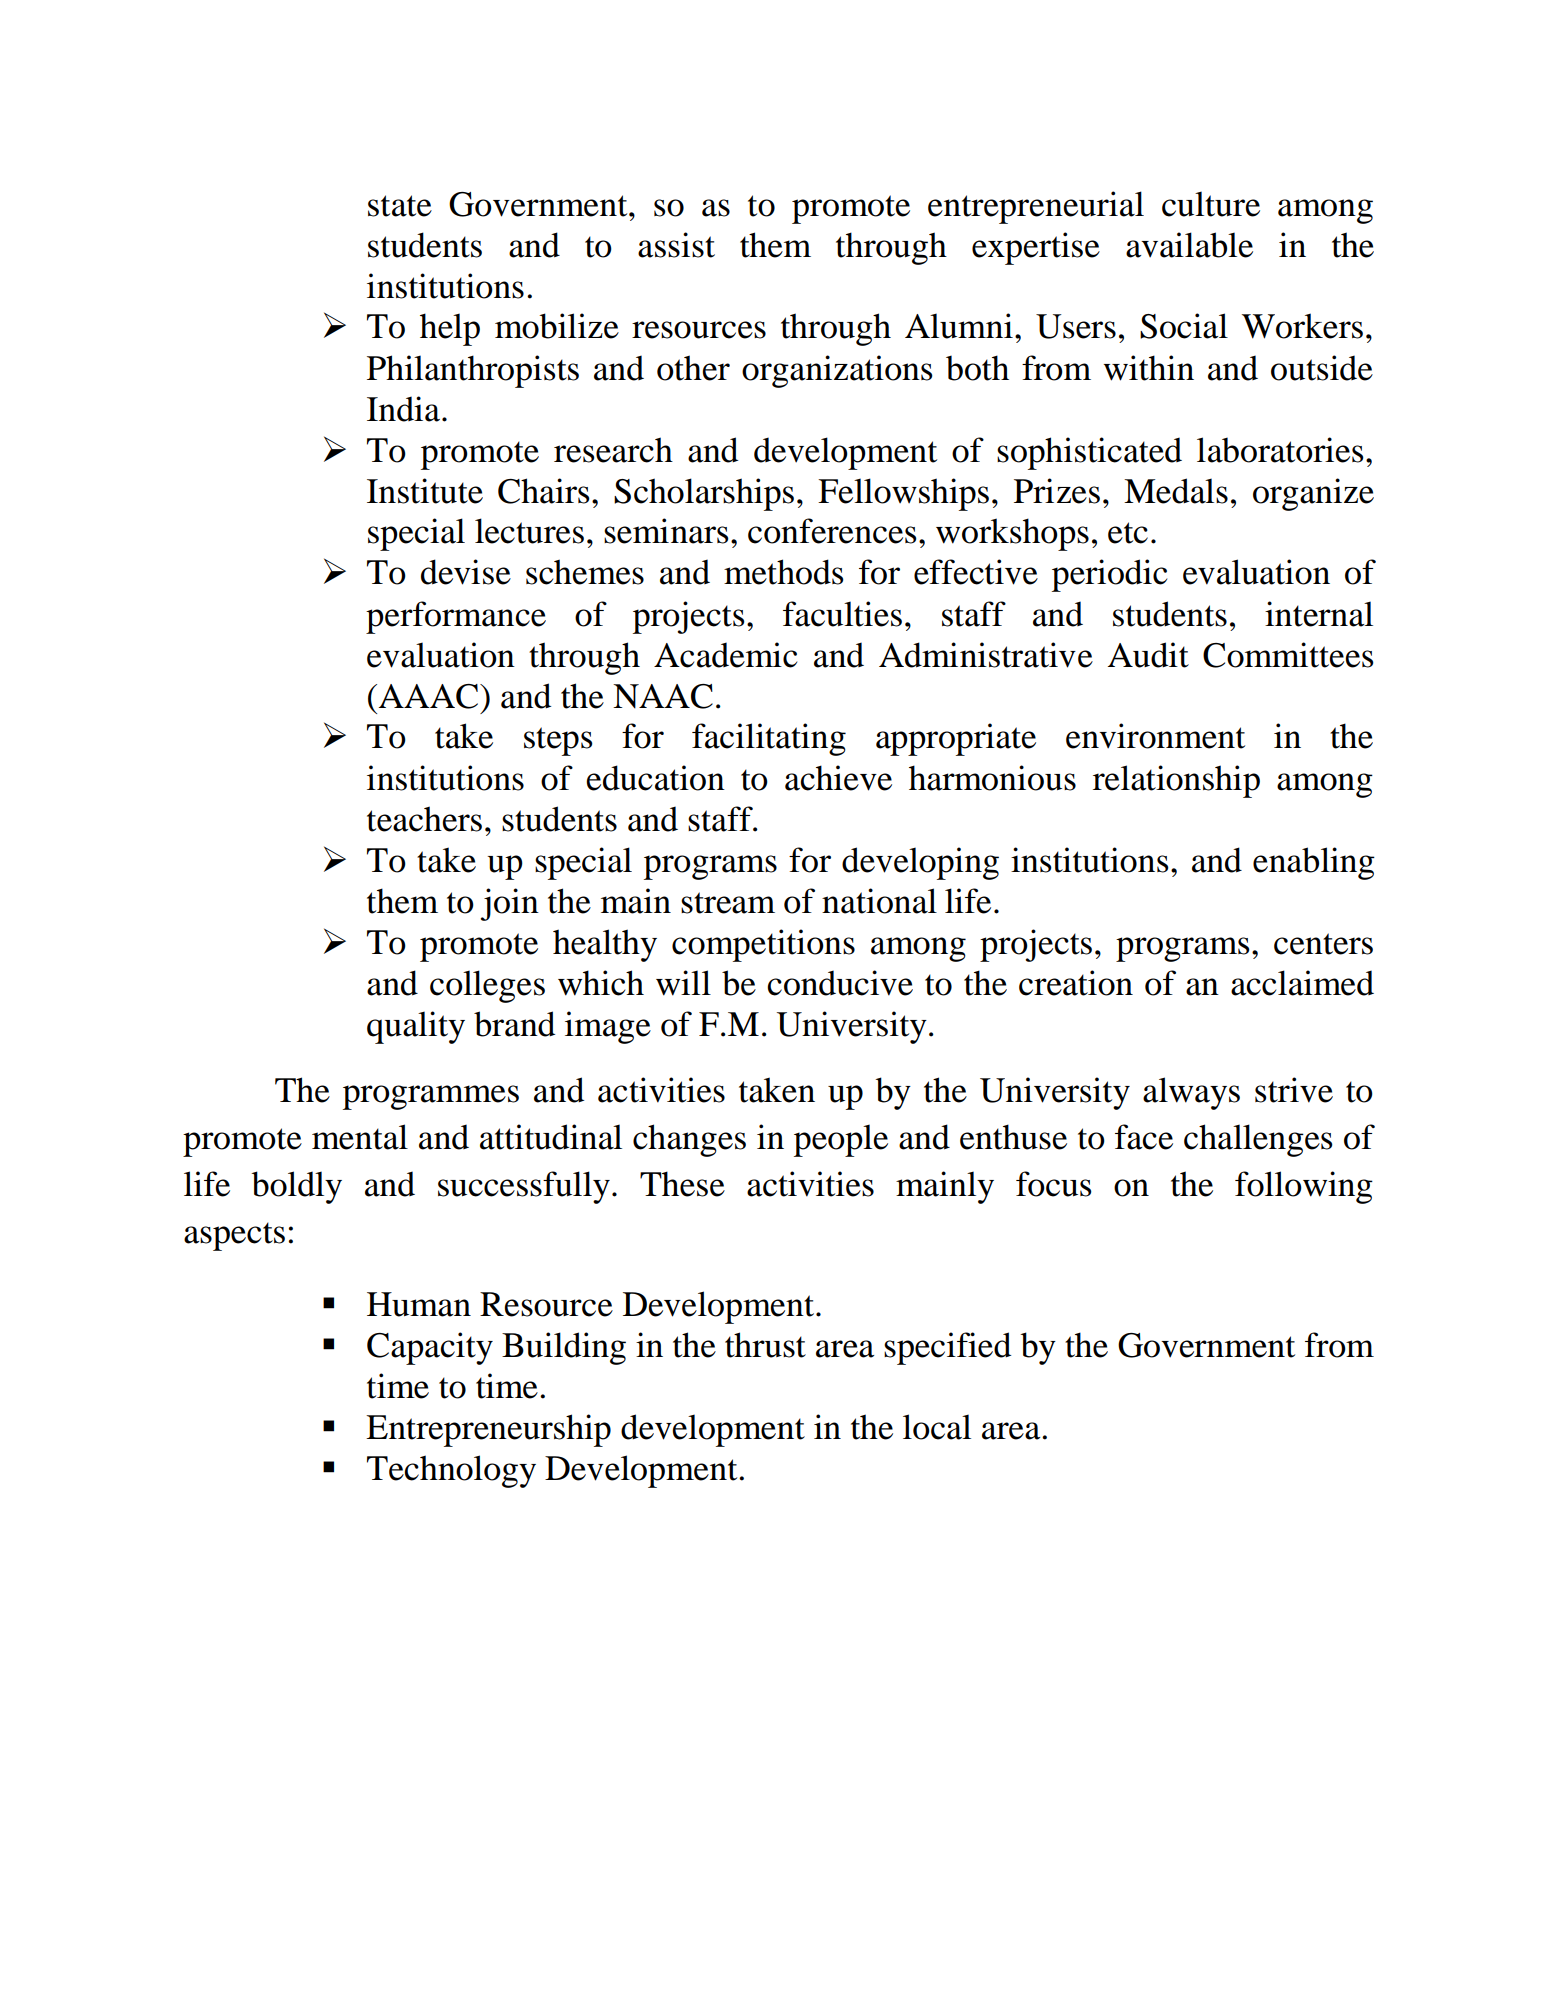  Describe the element at coordinates (400, 206) in the screenshot. I see `state` at that location.
